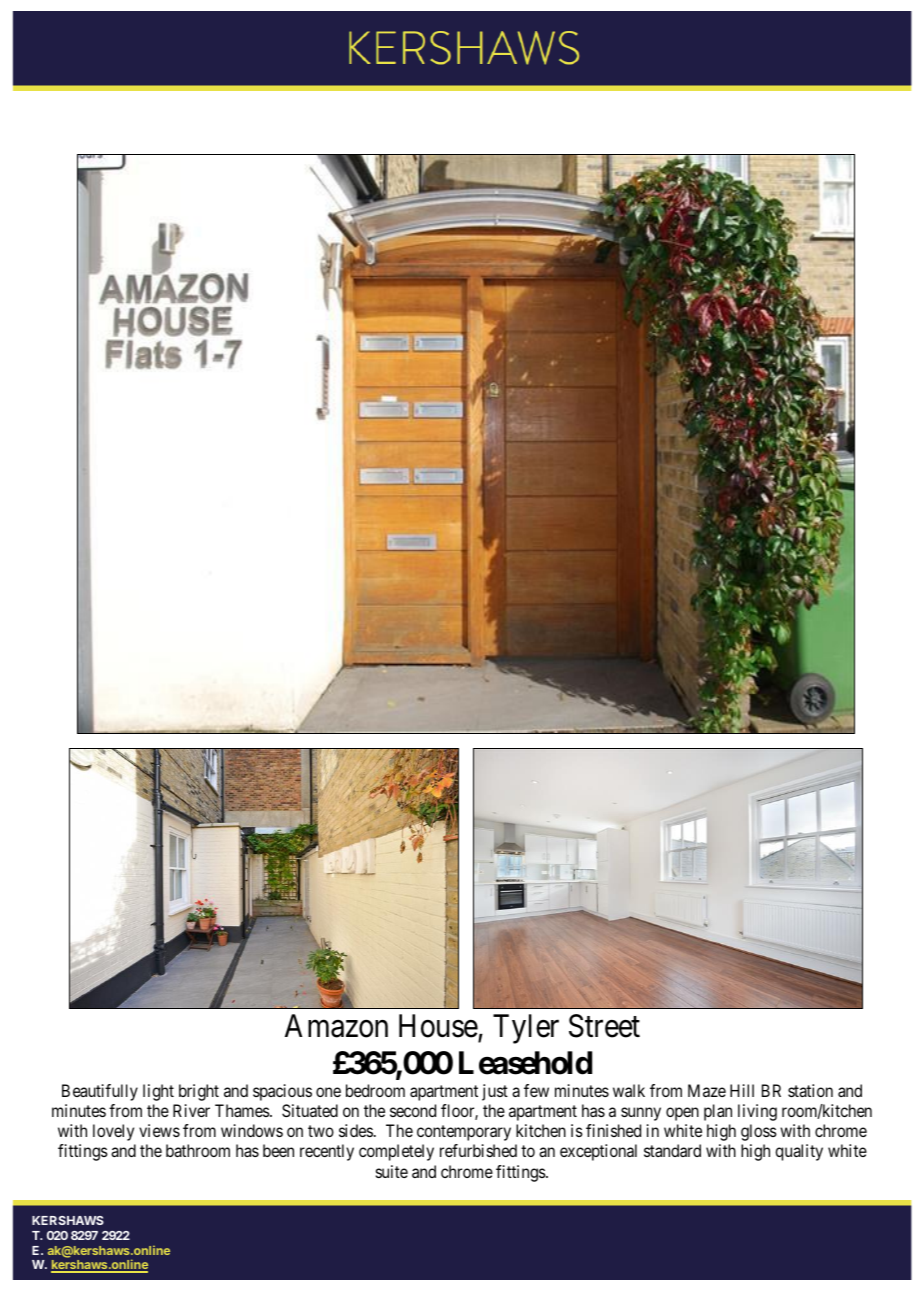 The image size is (924, 1308). Describe the element at coordinates (604, 1026) in the screenshot. I see `Street` at that location.
